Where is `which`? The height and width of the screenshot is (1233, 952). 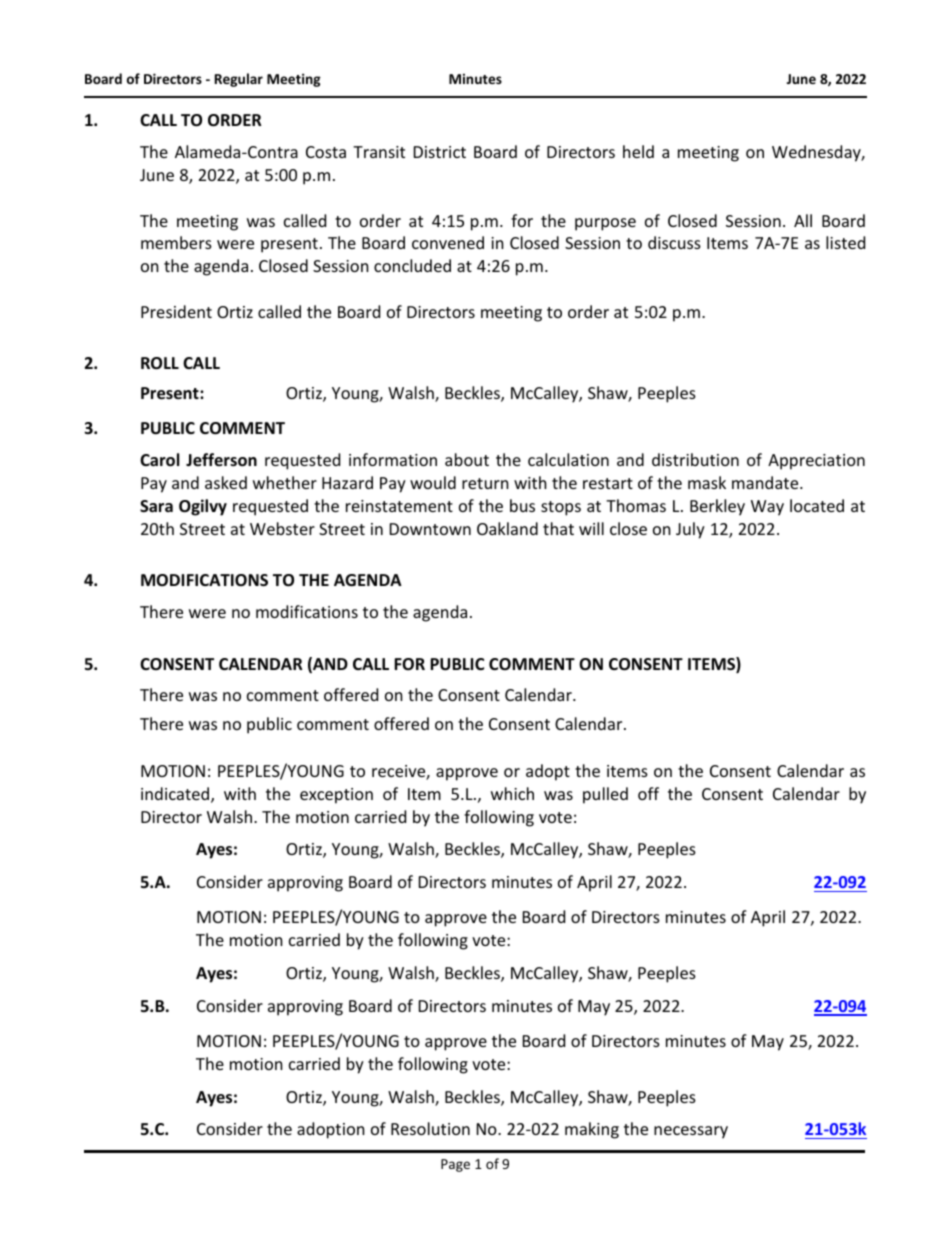
which is located at coordinates (512, 793).
